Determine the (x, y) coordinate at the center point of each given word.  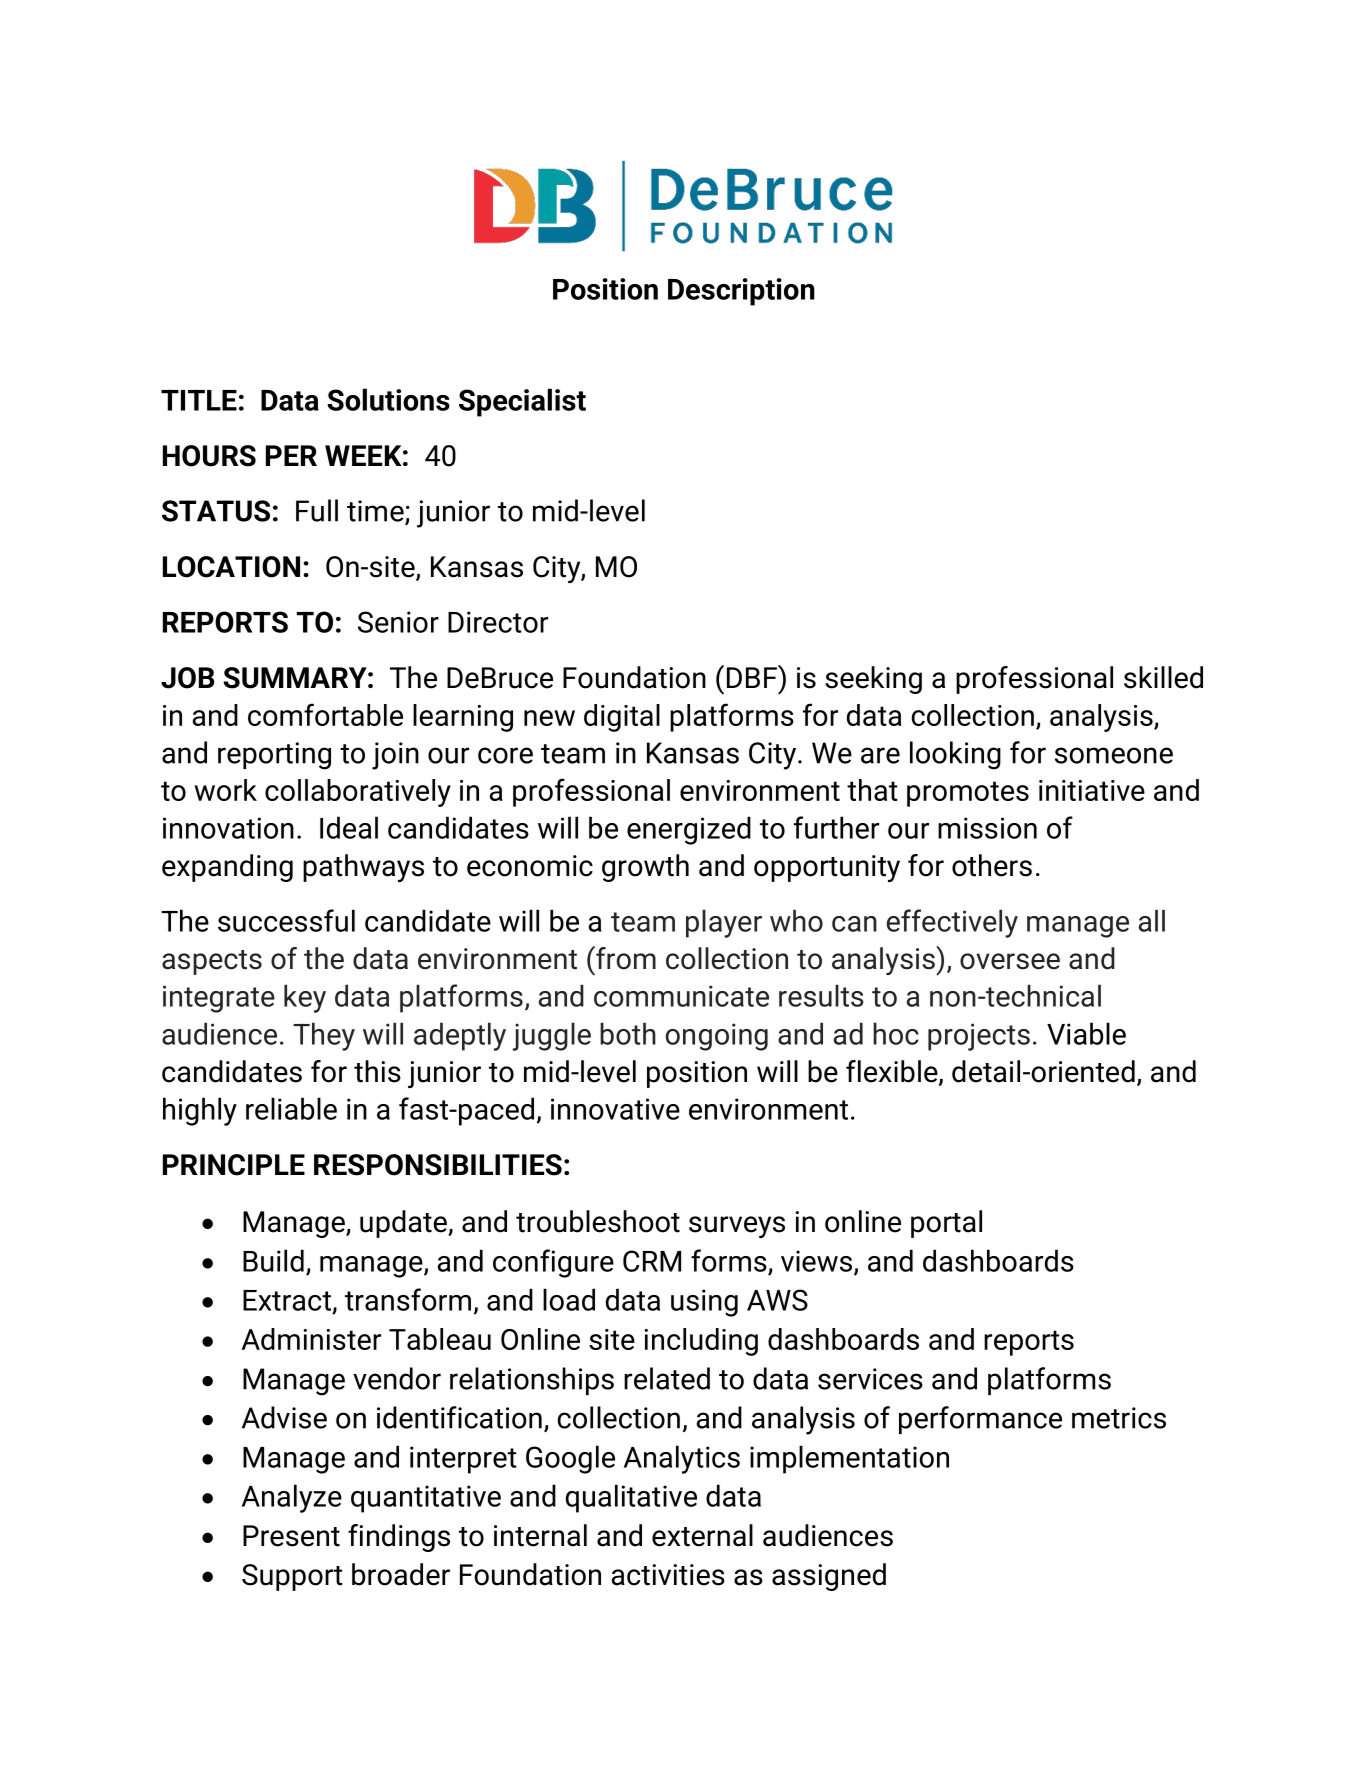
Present (291, 1536)
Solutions (388, 399)
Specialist (522, 402)
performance (980, 1420)
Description (741, 292)
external (702, 1535)
